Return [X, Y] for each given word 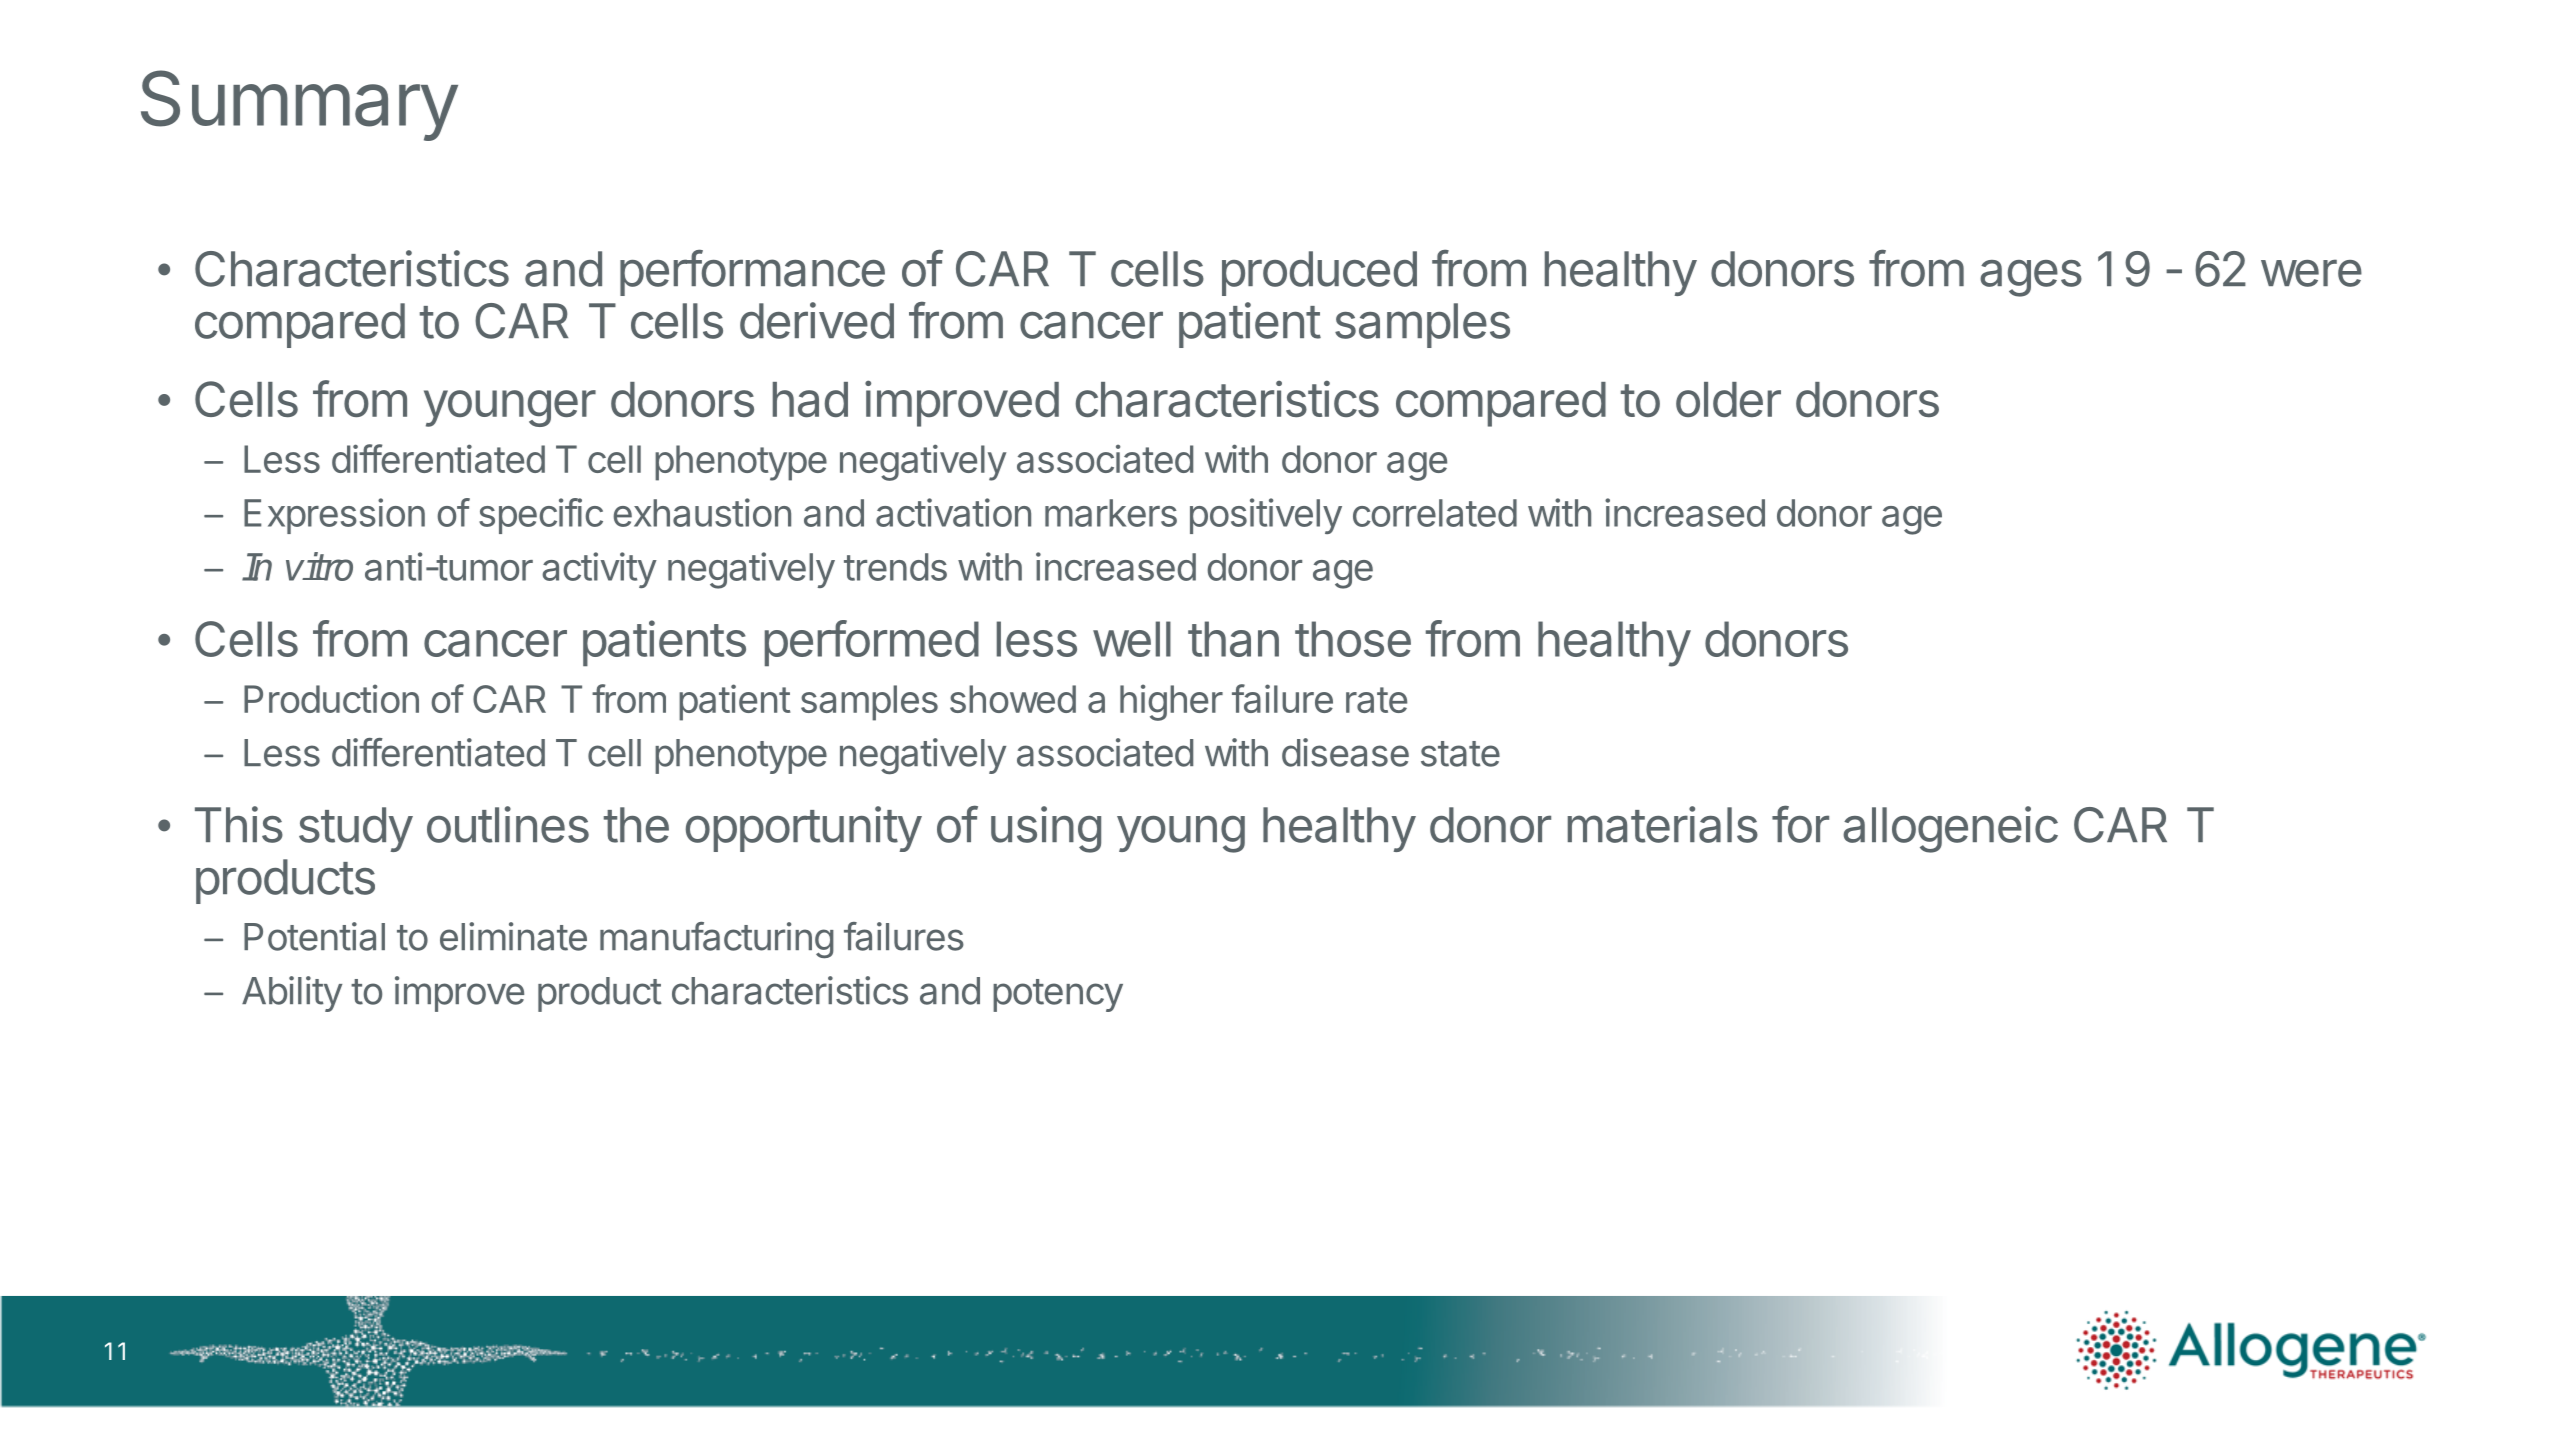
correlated [1435, 513]
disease [1345, 752]
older [1728, 399]
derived [817, 320]
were [2311, 273]
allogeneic [1950, 829]
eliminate [513, 936]
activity [599, 570]
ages [2031, 278]
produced [1319, 273]
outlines [508, 824]
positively [1266, 516]
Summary [299, 105]
